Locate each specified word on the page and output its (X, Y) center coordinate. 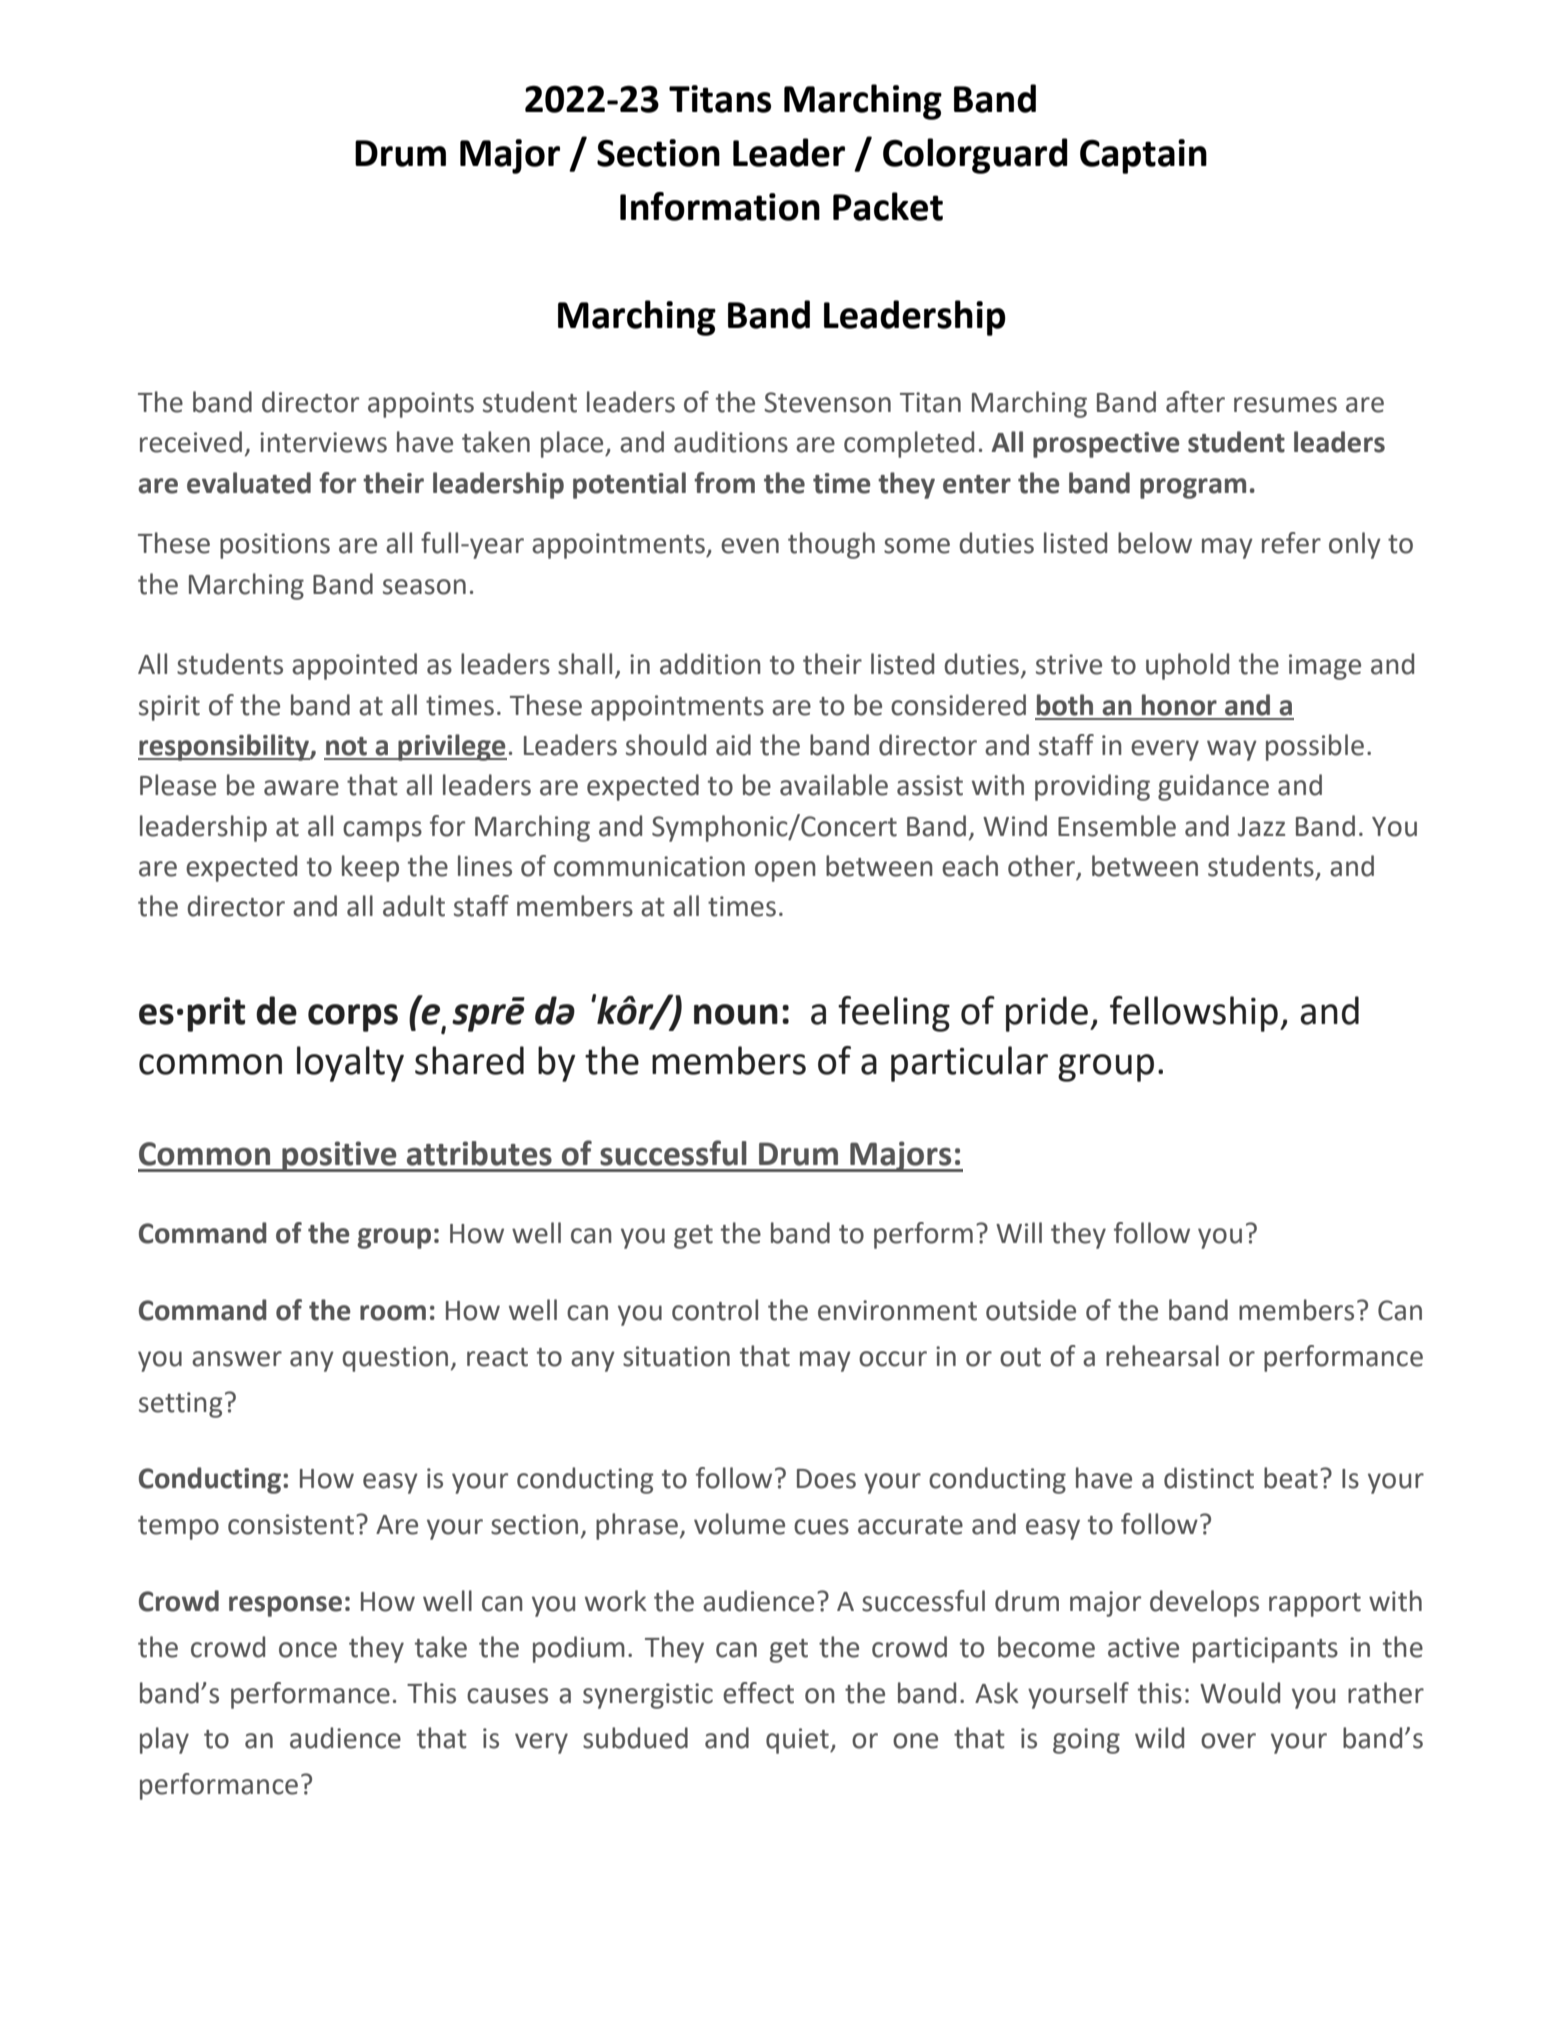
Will (1019, 1232)
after (1195, 402)
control (715, 1310)
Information (720, 206)
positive (339, 1156)
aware (301, 788)
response (285, 1606)
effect (758, 1693)
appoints (421, 405)
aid (733, 745)
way (1232, 750)
